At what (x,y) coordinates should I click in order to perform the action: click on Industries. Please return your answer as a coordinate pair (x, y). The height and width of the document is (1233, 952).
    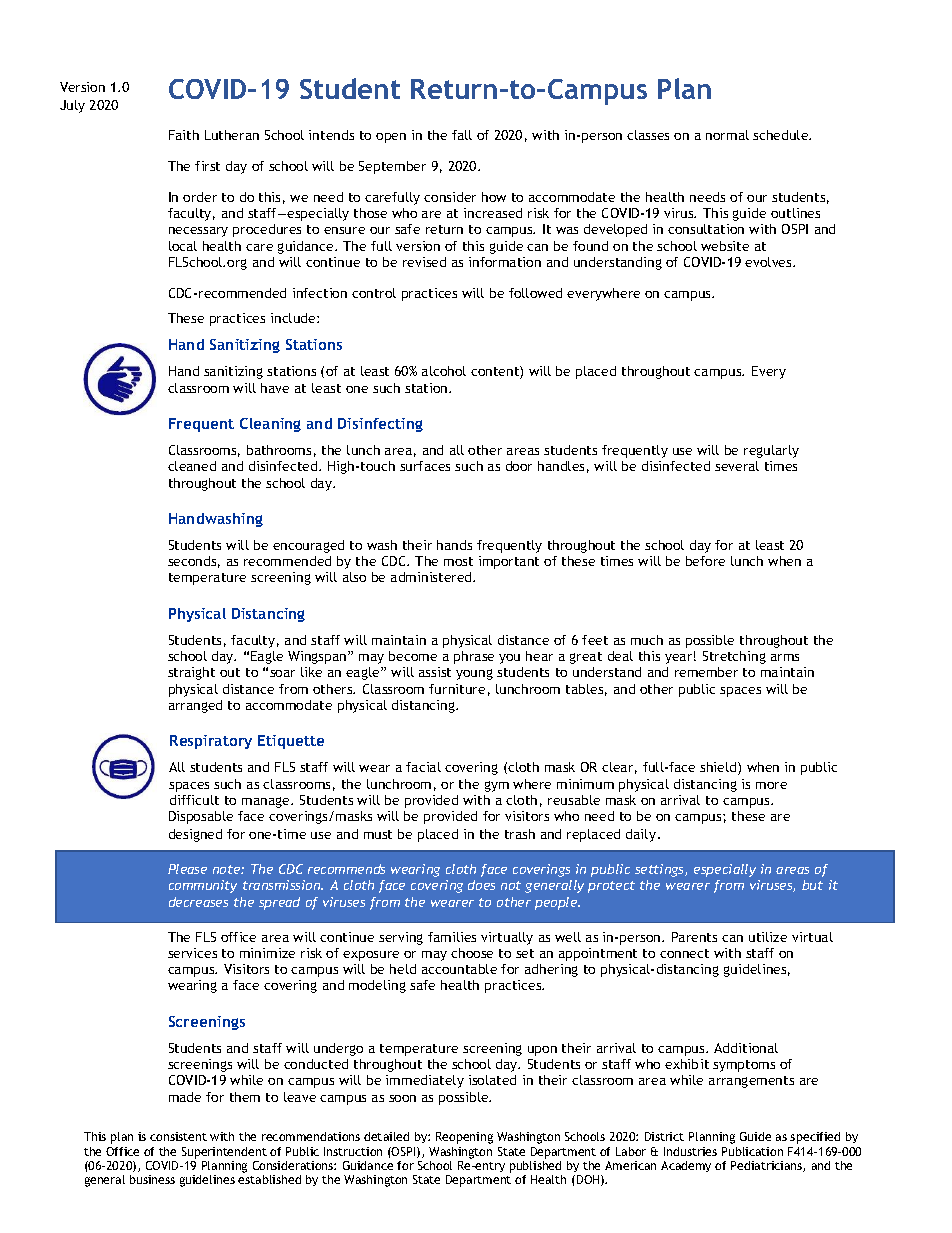
    Looking at the image, I should click on (690, 1151).
